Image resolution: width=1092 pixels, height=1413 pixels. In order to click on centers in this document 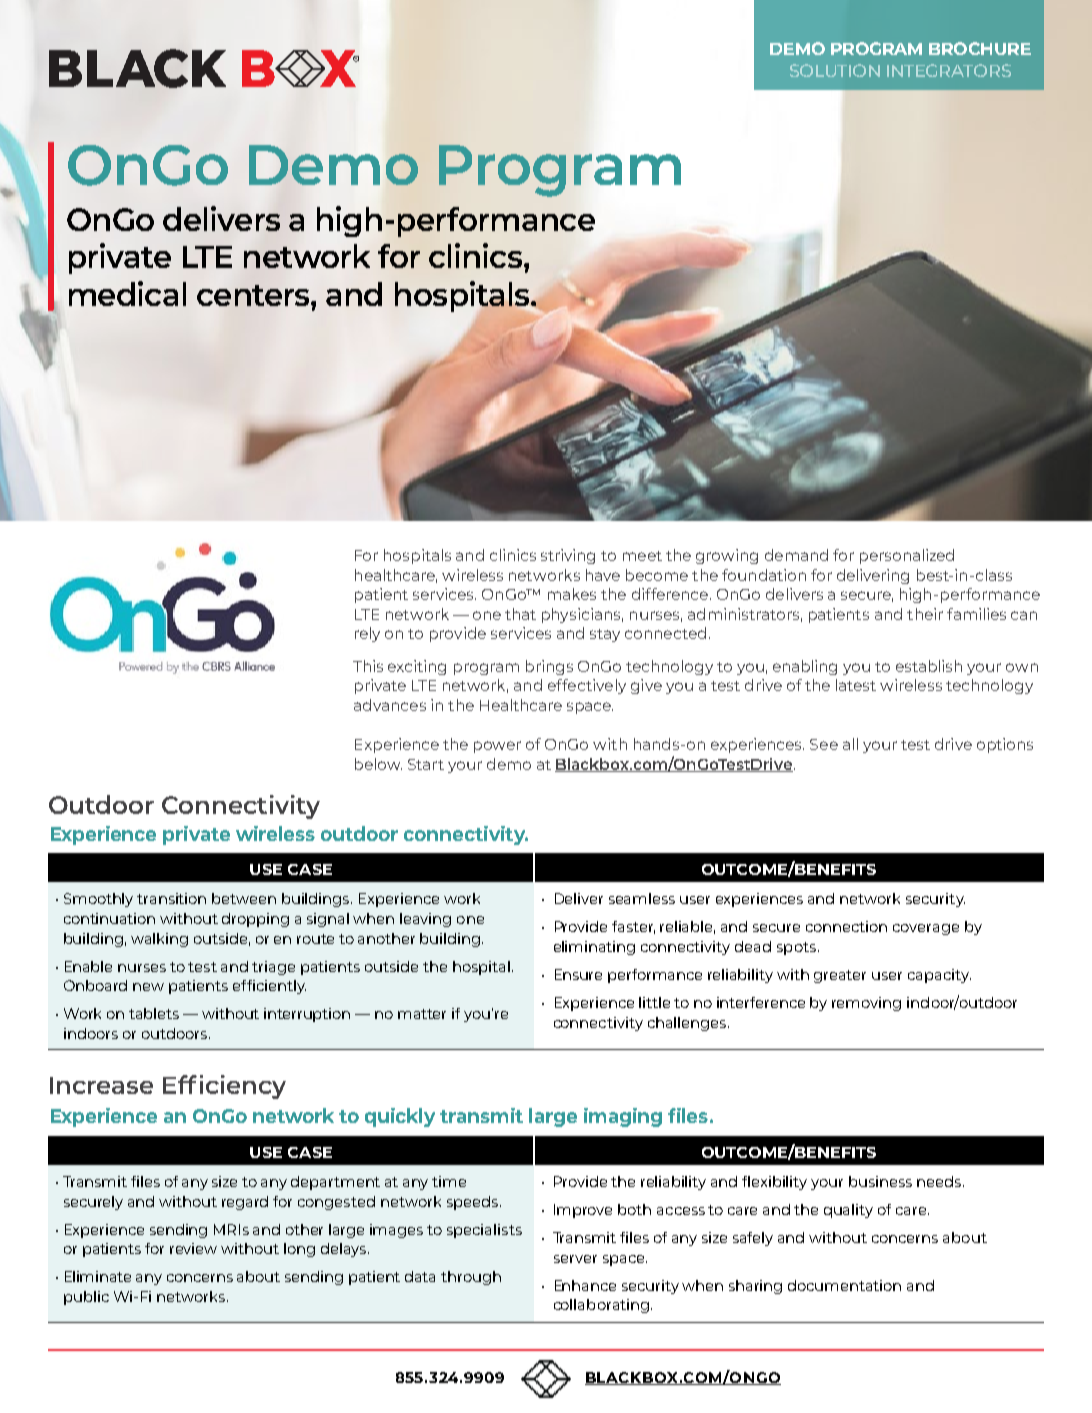, I will do `click(254, 295)`.
